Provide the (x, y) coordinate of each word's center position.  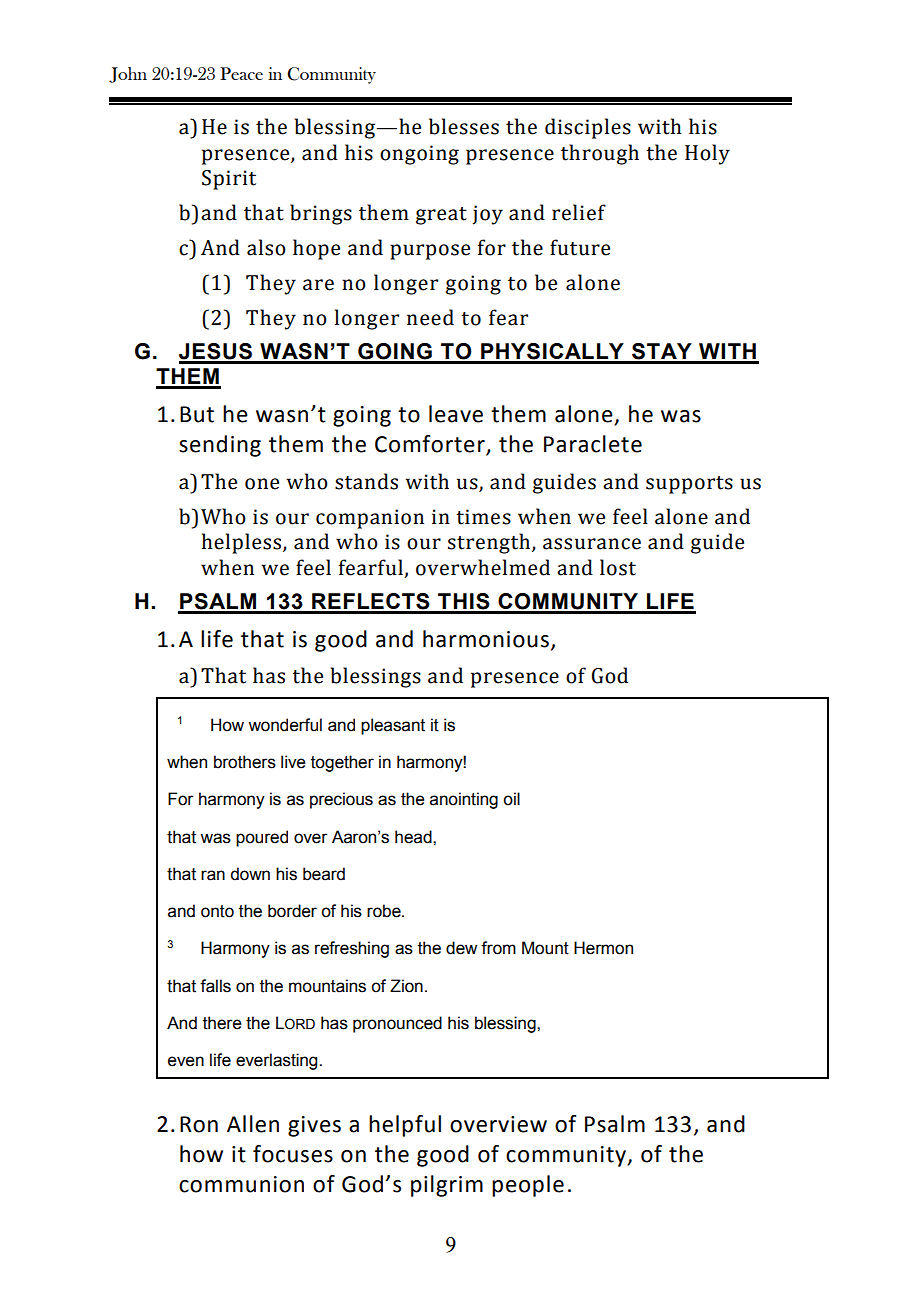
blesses (464, 126)
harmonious (486, 639)
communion (241, 1184)
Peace (241, 73)
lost (618, 567)
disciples (588, 128)
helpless (243, 543)
